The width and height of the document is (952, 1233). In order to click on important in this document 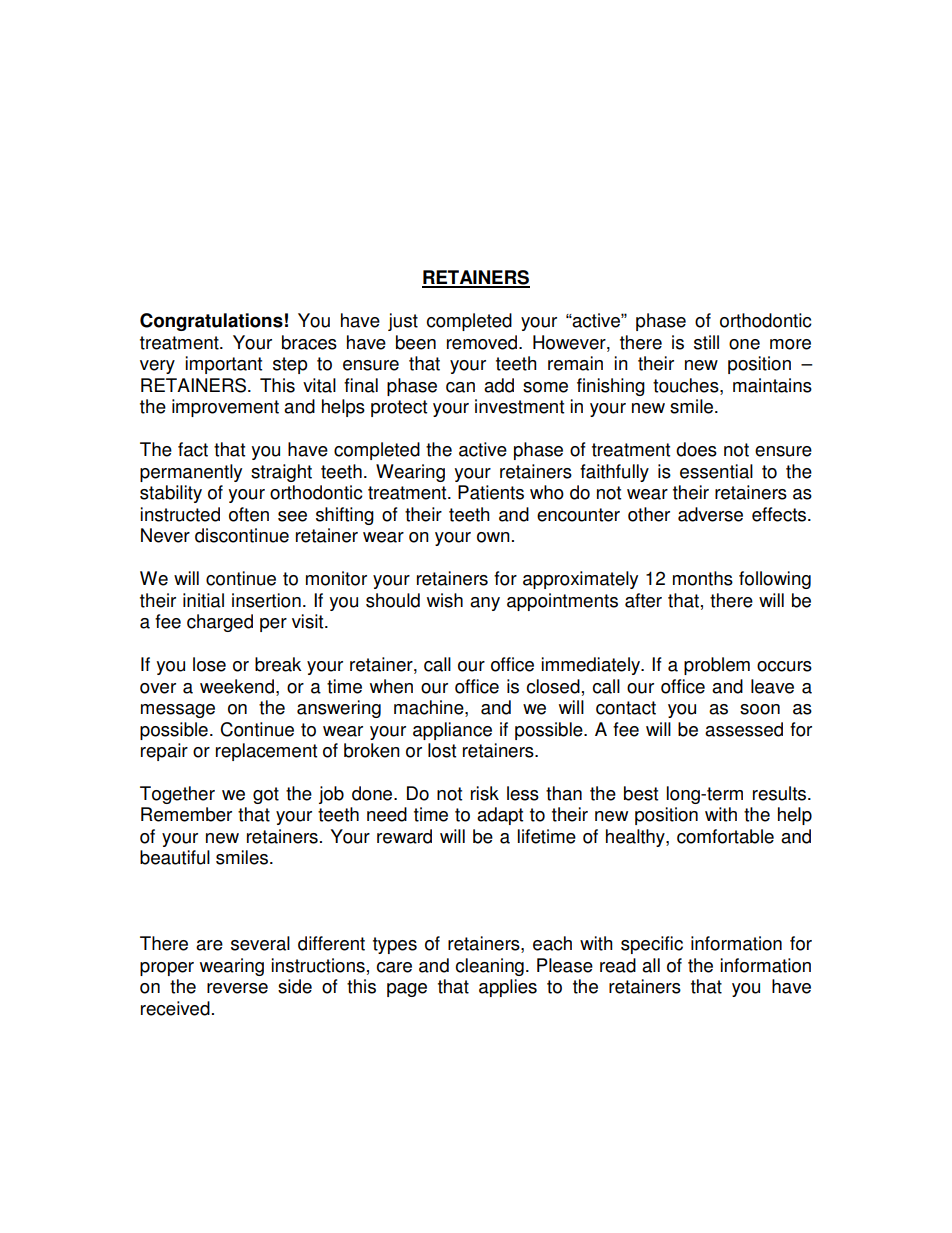, I will do `click(223, 365)`.
